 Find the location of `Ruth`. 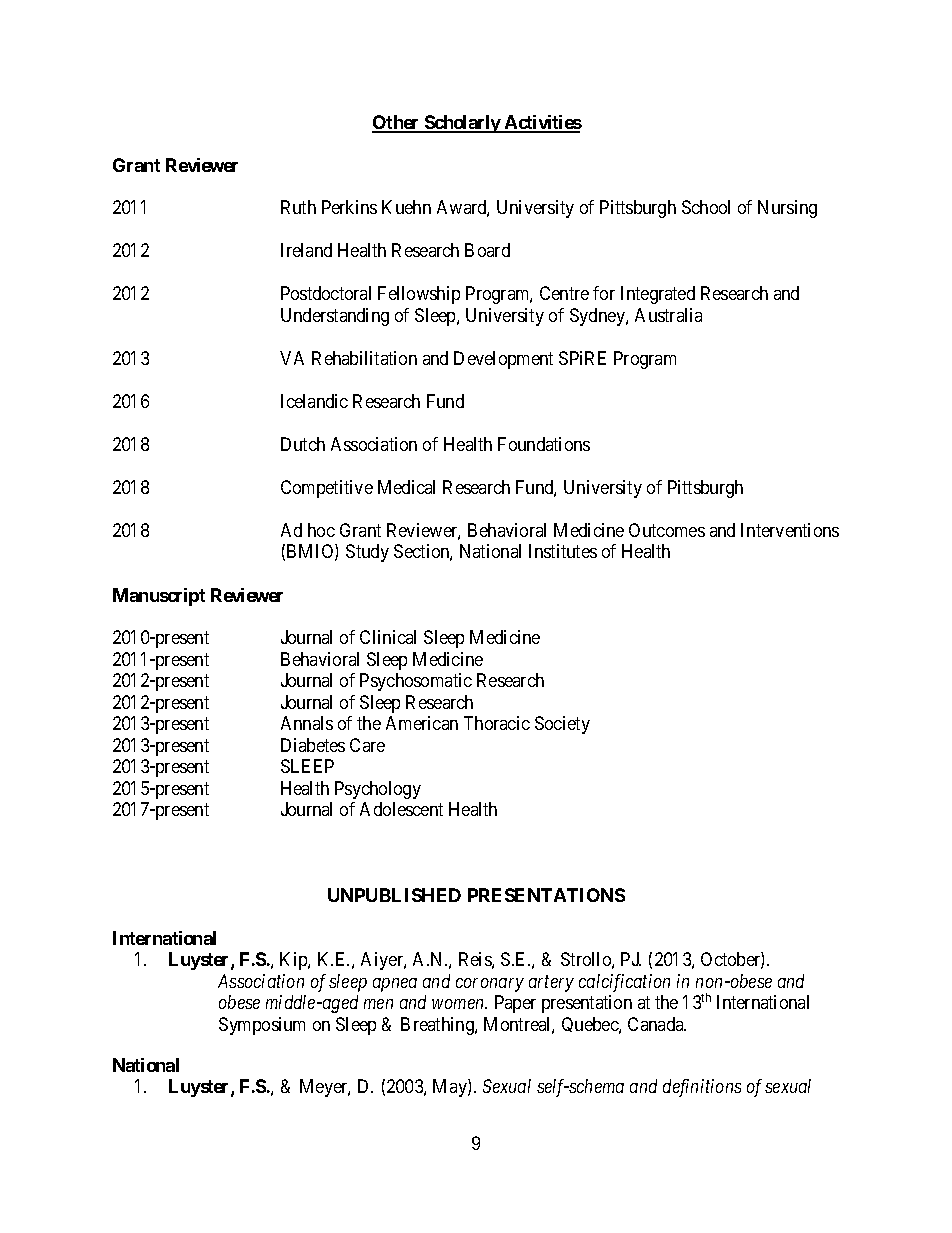

Ruth is located at coordinates (298, 207).
